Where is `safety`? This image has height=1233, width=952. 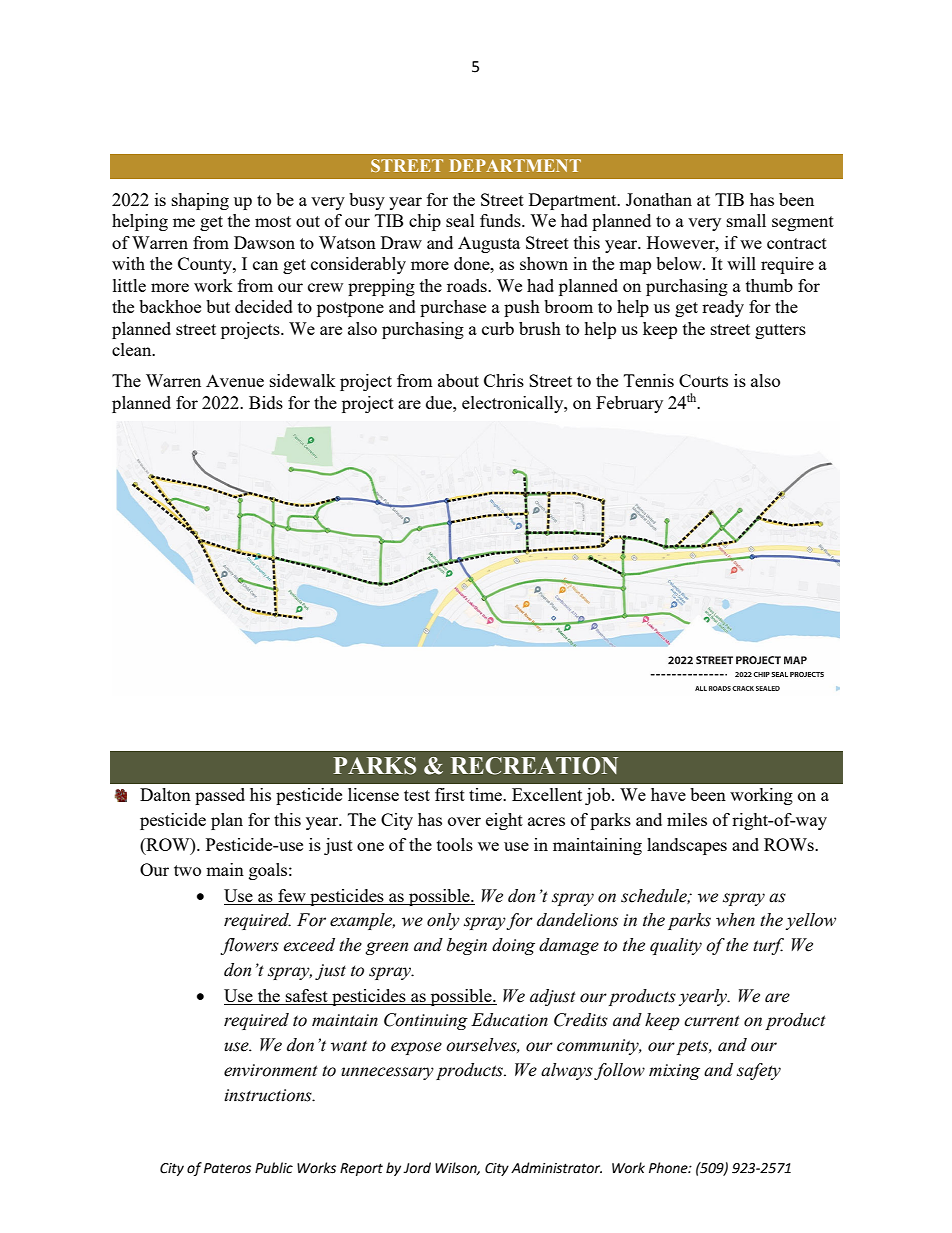
safety is located at coordinates (759, 1071).
